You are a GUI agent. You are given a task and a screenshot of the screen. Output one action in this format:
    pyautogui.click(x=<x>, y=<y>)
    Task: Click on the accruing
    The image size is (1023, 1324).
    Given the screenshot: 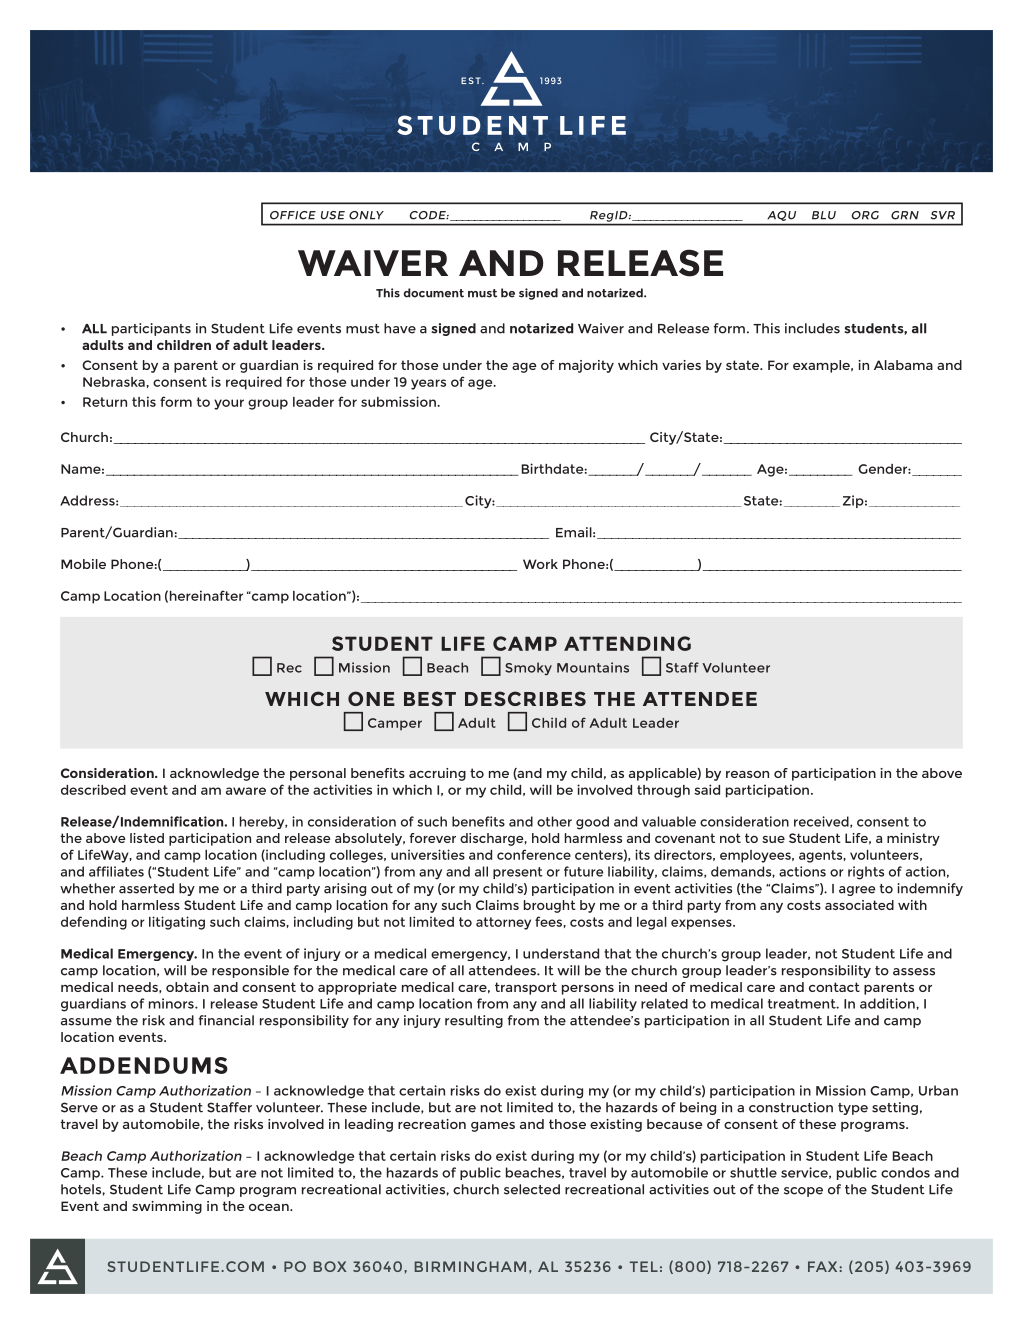 What is the action you would take?
    pyautogui.click(x=437, y=774)
